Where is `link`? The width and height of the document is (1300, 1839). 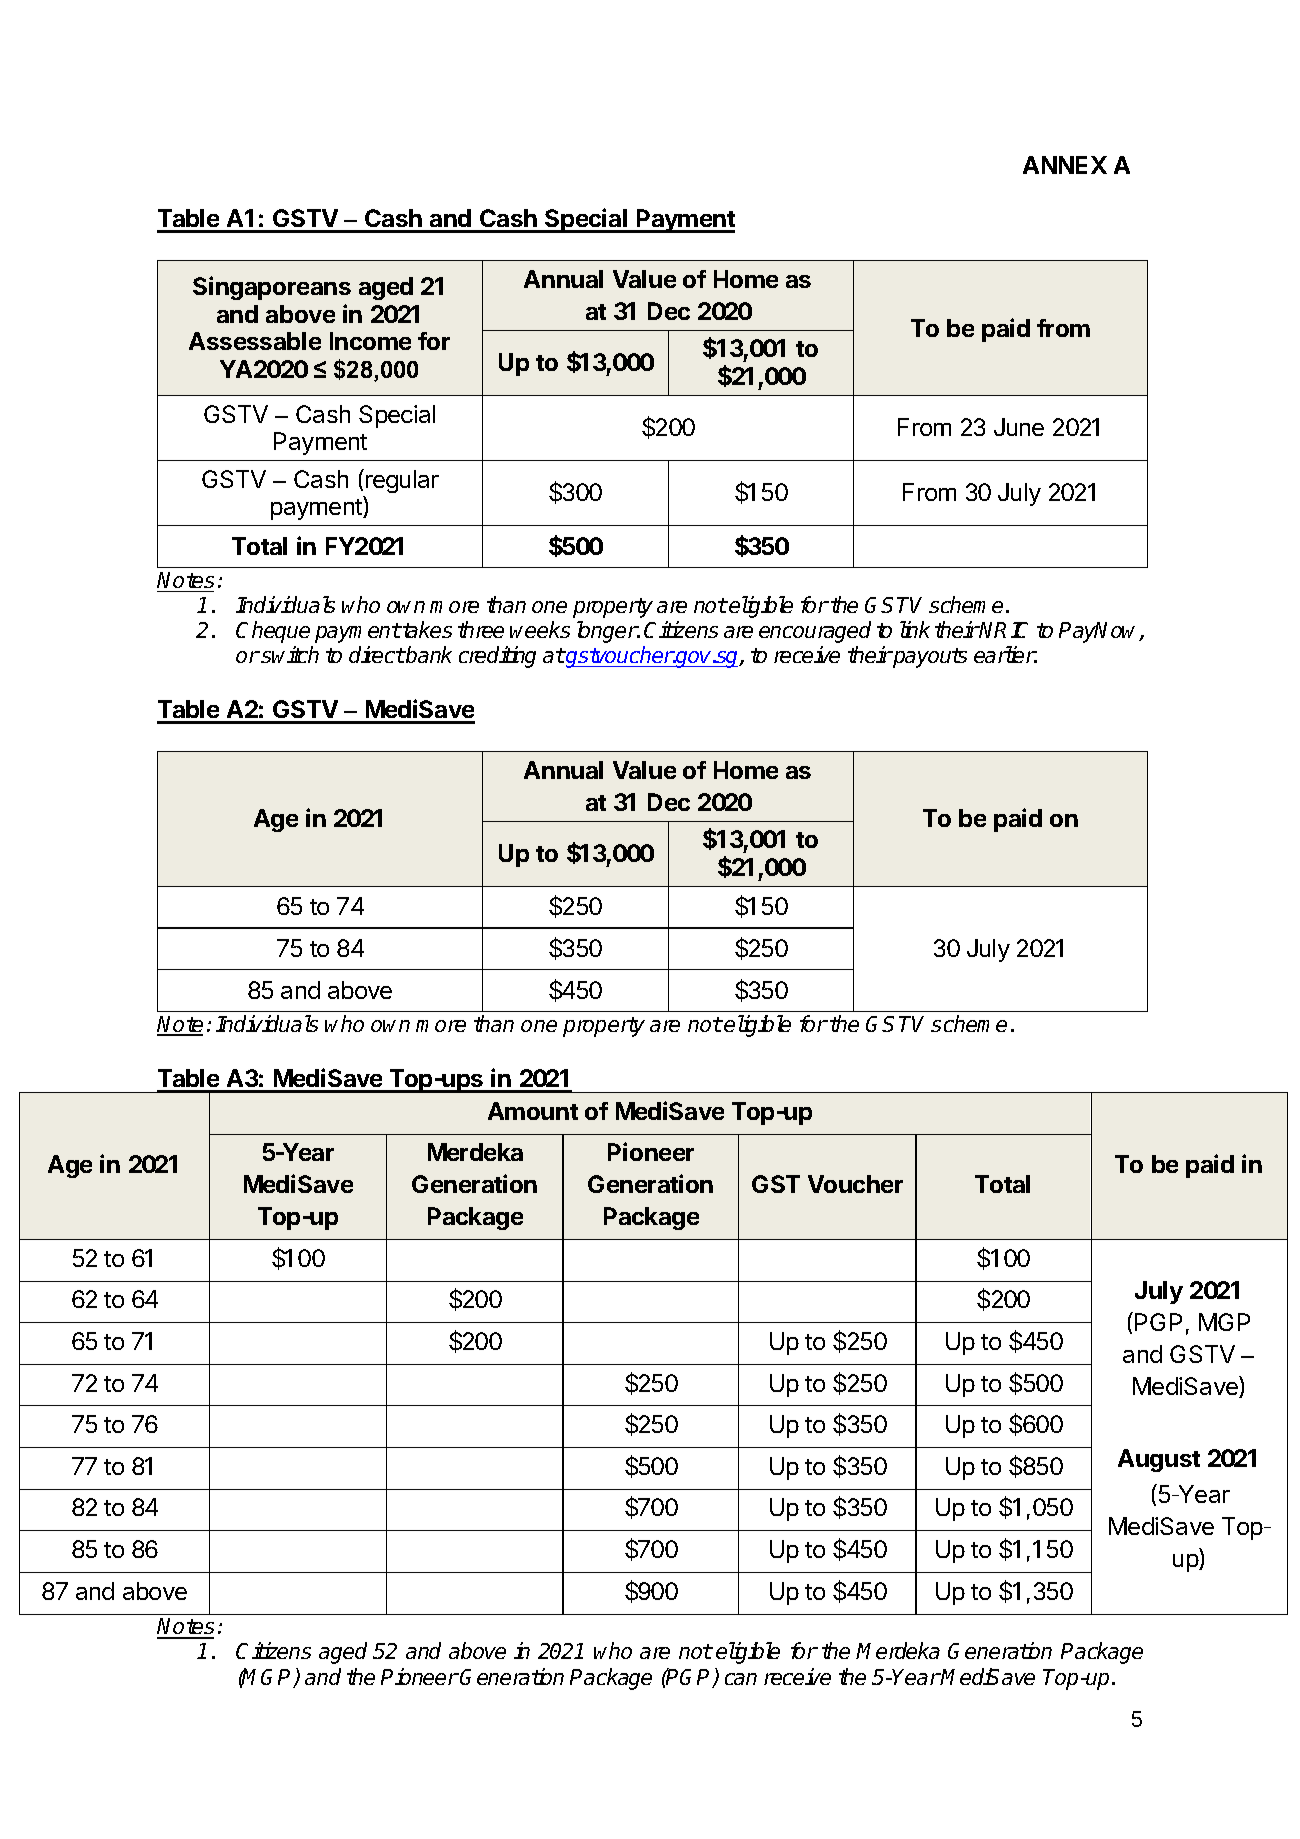 link is located at coordinates (915, 629).
